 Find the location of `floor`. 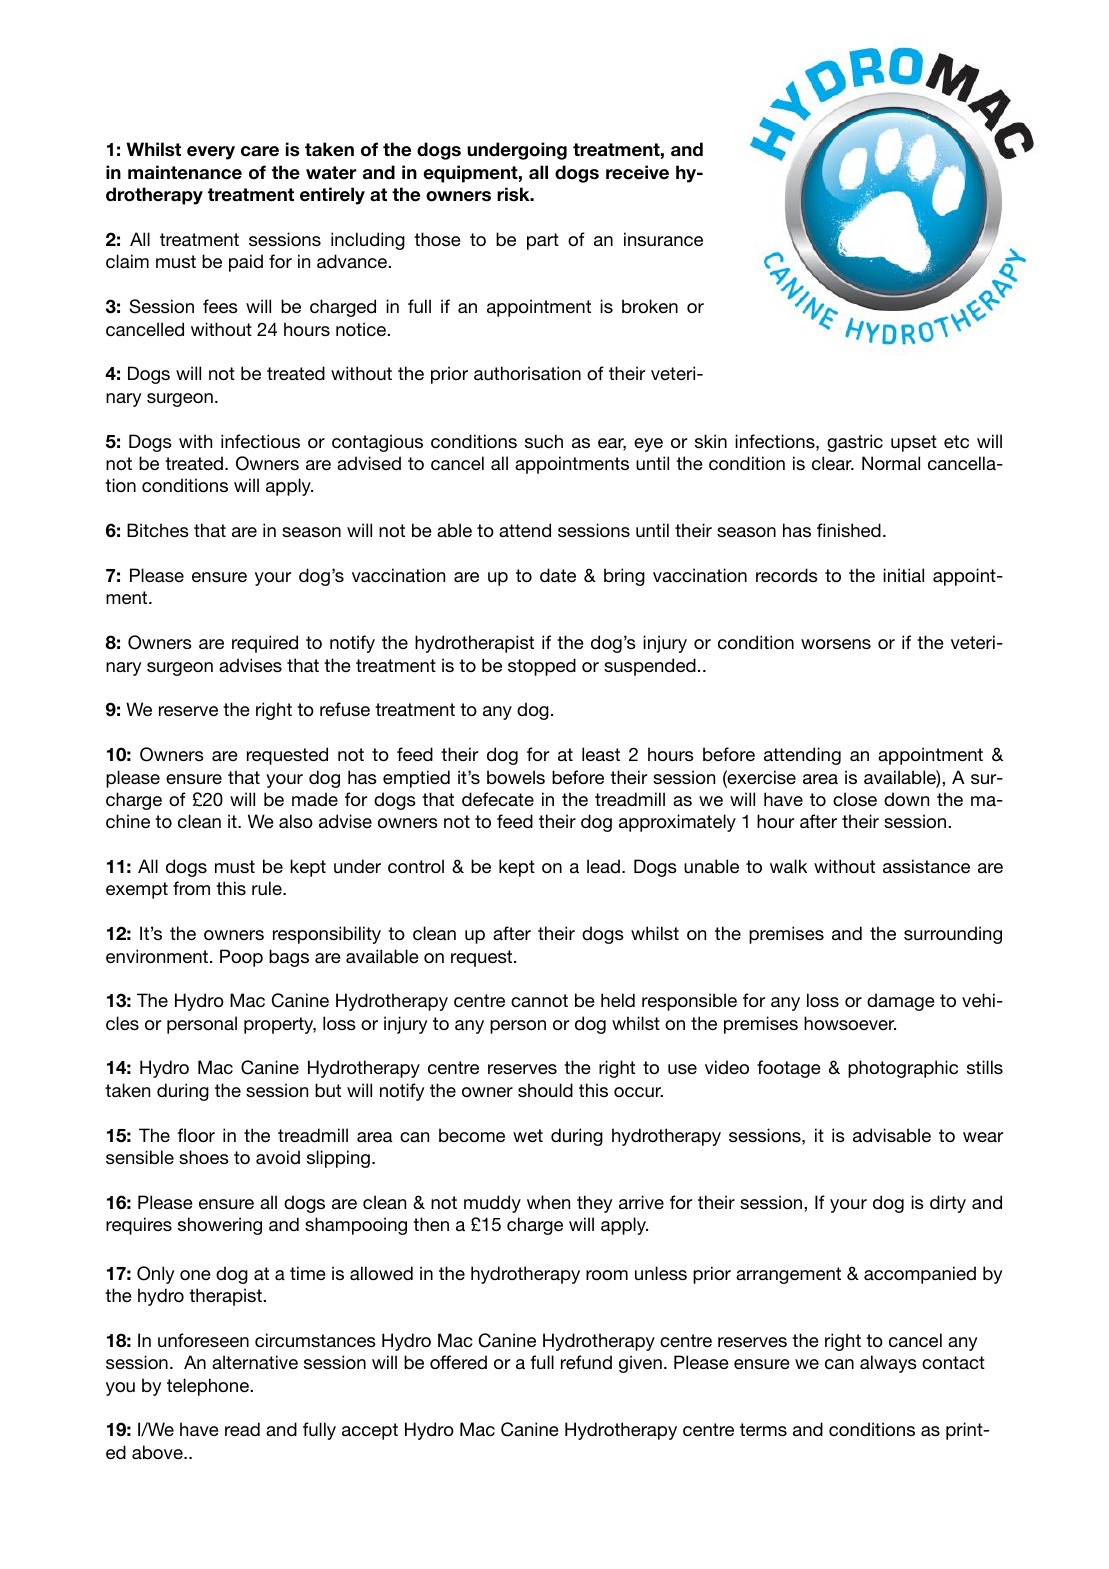

floor is located at coordinates (196, 1135).
